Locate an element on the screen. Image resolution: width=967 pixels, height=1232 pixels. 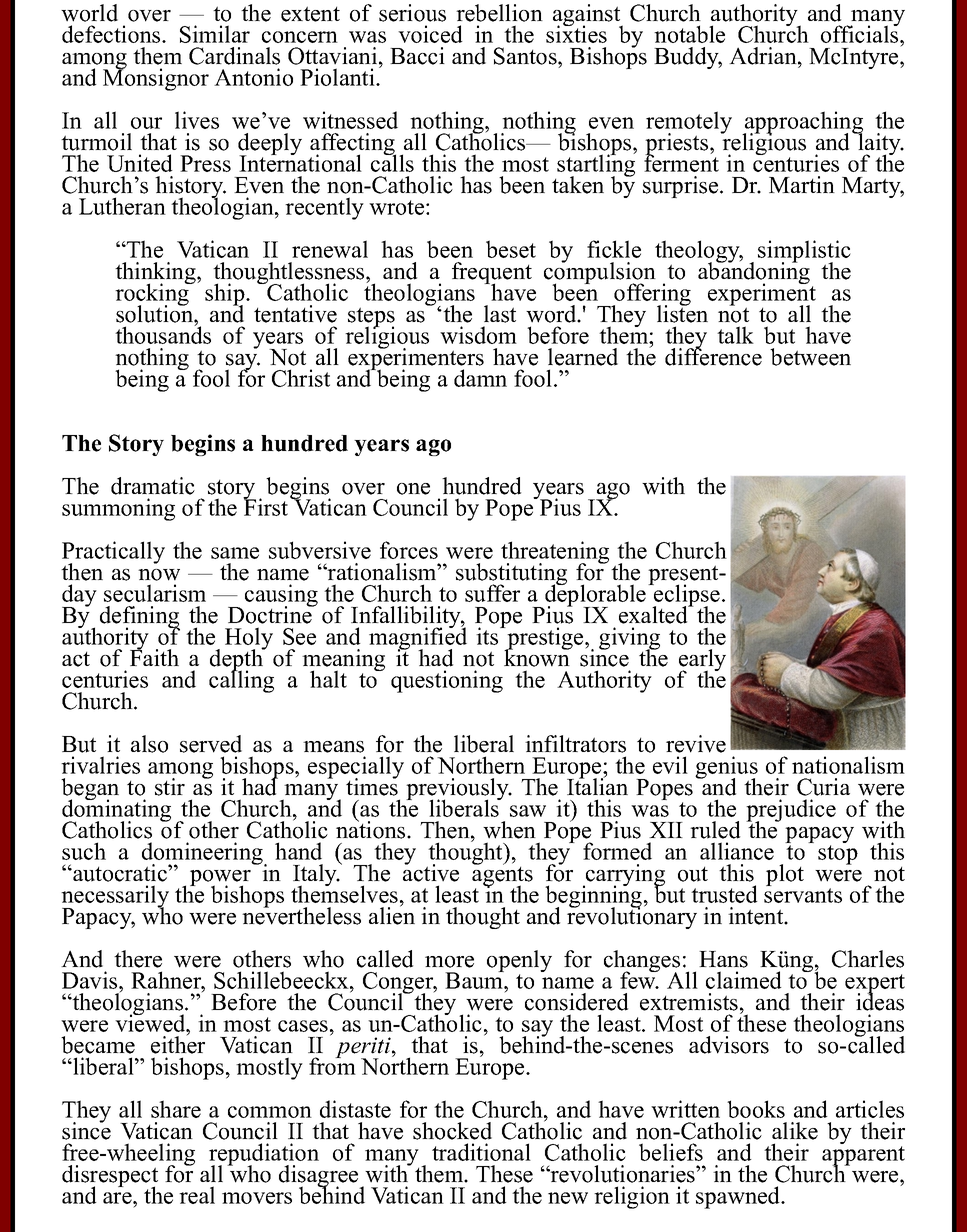
Similar is located at coordinates (215, 34).
